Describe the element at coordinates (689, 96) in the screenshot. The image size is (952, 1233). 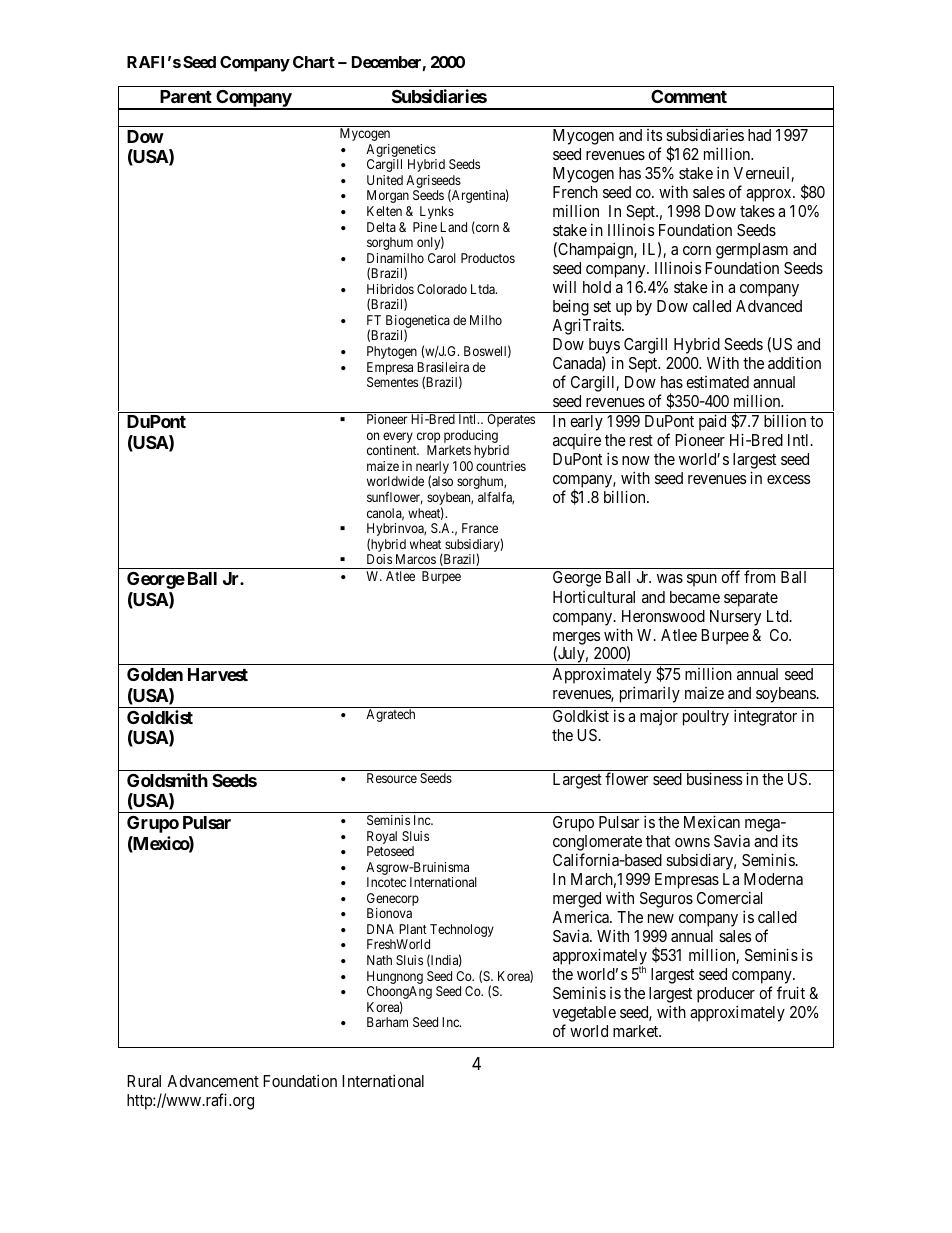
I see `Comment` at that location.
